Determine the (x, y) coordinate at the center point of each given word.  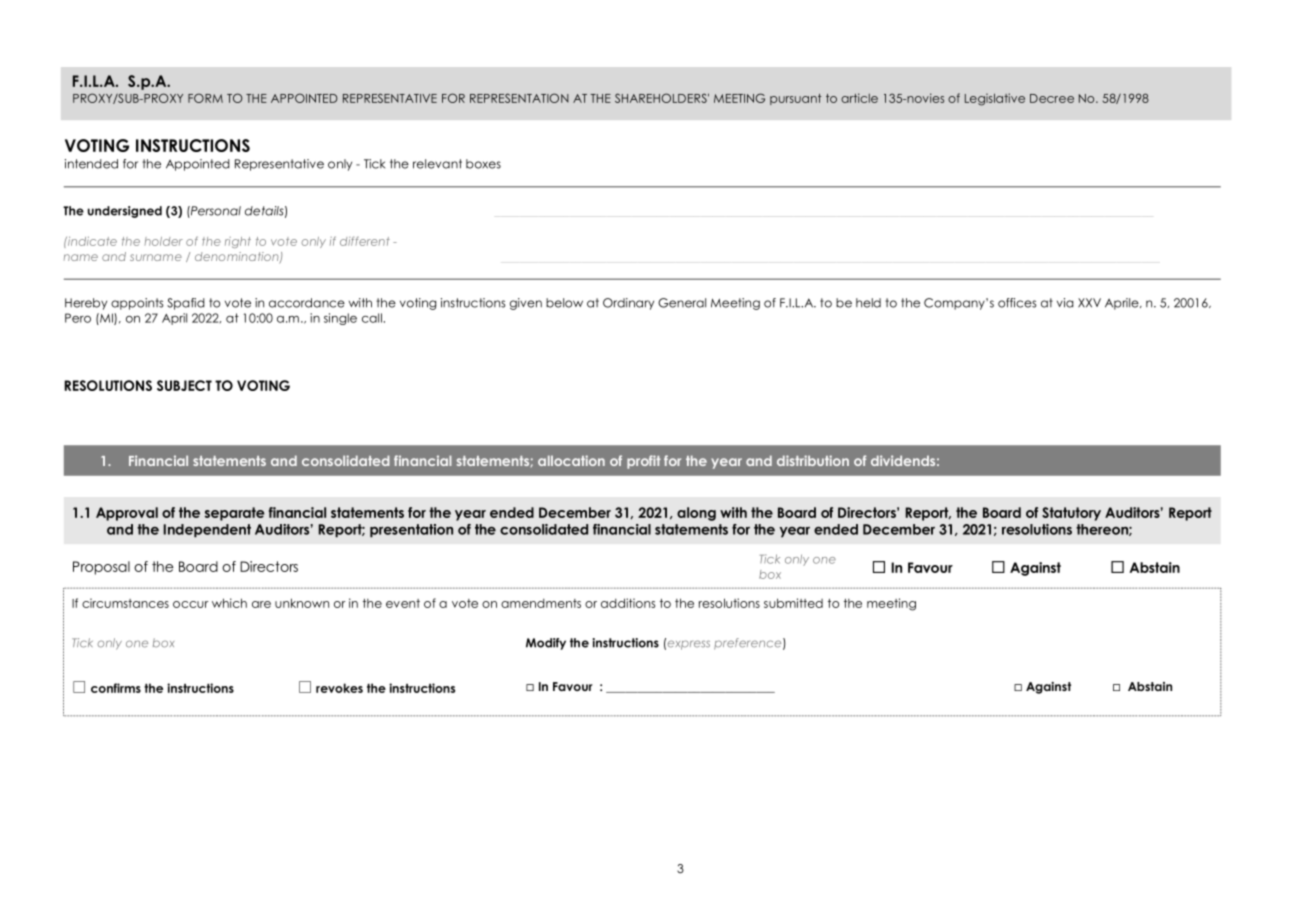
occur (190, 604)
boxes (483, 164)
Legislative (995, 99)
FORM (205, 98)
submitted (793, 603)
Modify (546, 644)
